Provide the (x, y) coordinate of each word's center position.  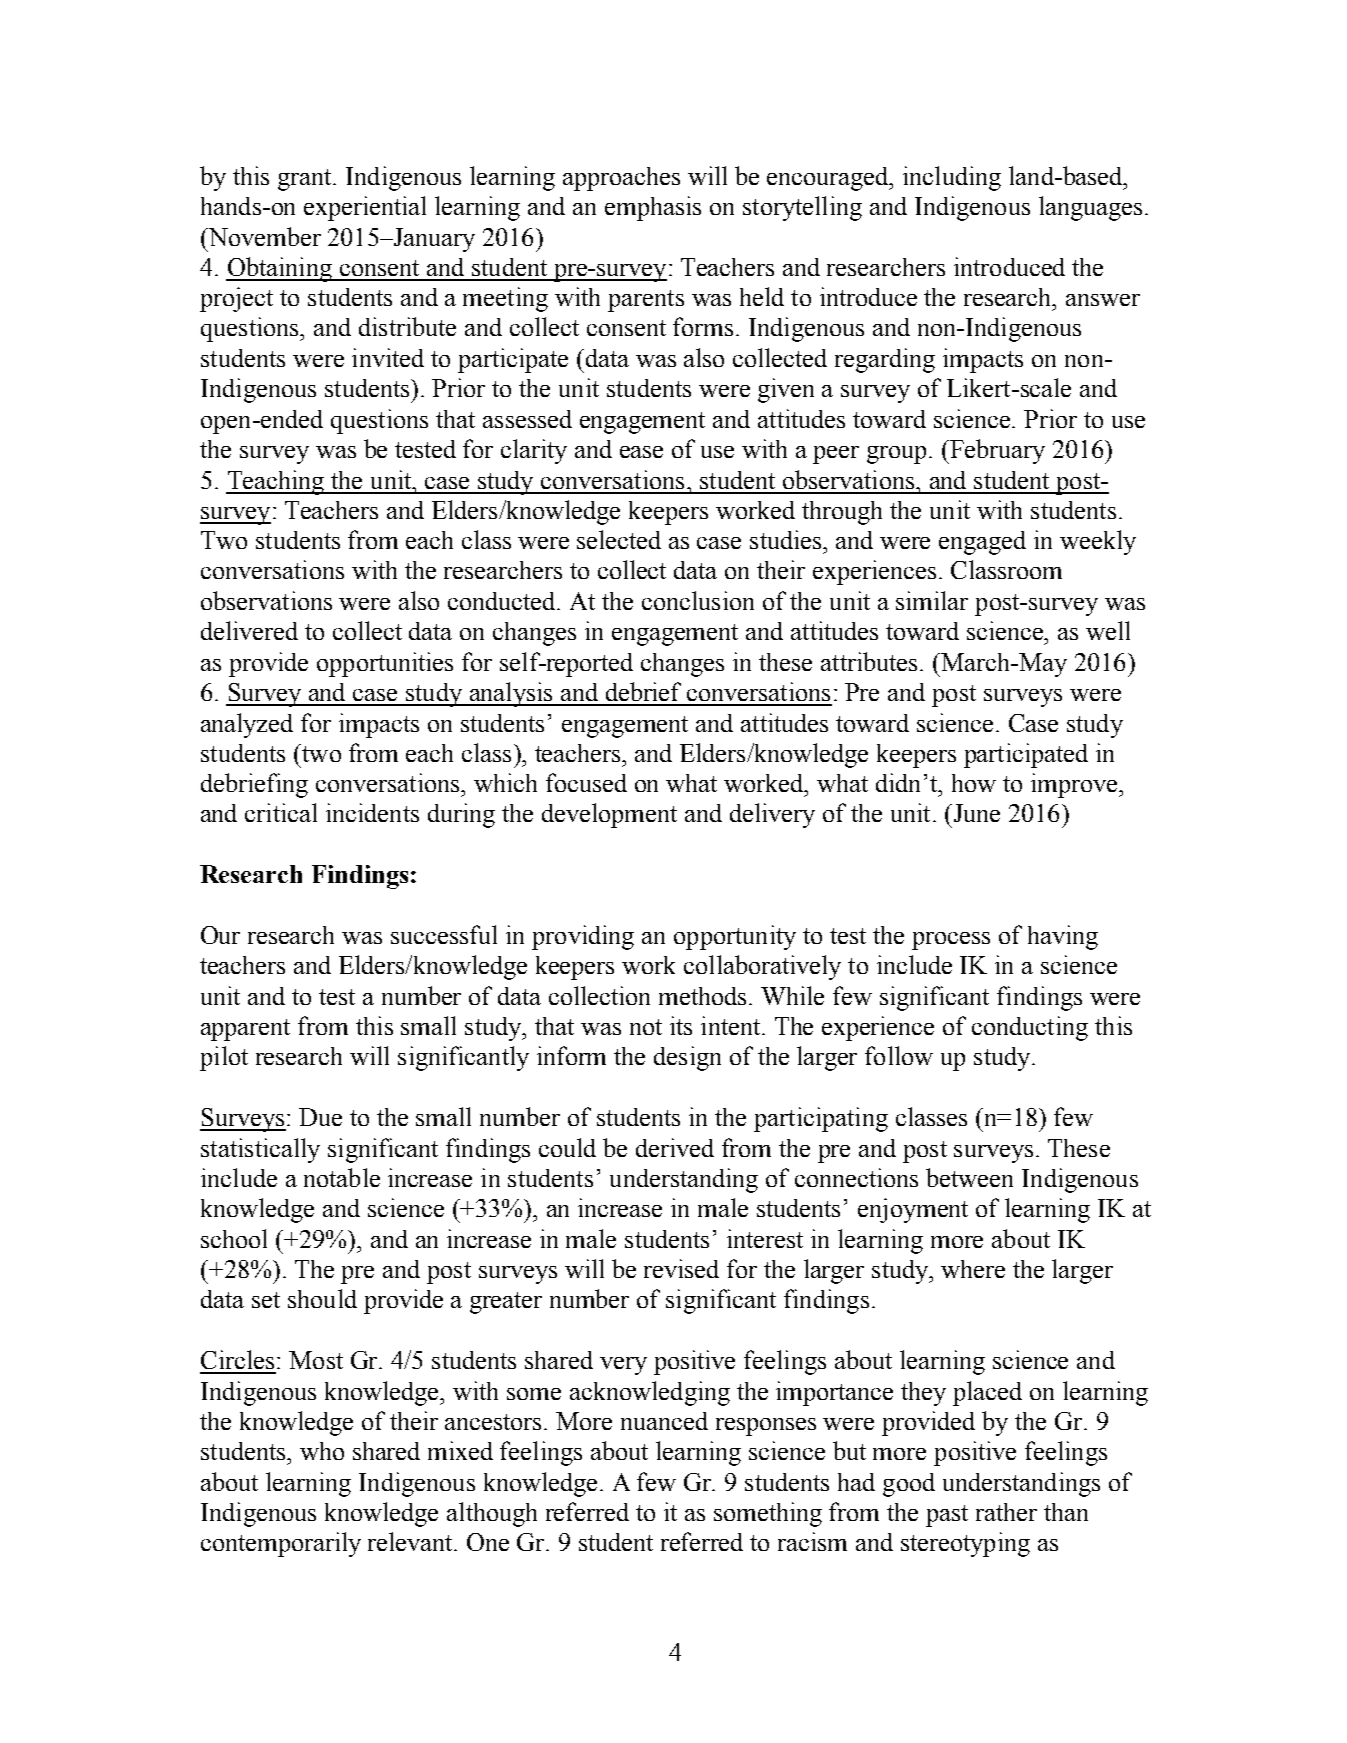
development (609, 815)
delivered (249, 630)
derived (675, 1147)
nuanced (664, 1421)
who (322, 1451)
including (952, 178)
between (969, 1177)
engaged (982, 543)
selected (619, 539)
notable (342, 1177)
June (975, 813)
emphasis (653, 208)
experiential (365, 208)
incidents (372, 812)
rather (1006, 1512)
